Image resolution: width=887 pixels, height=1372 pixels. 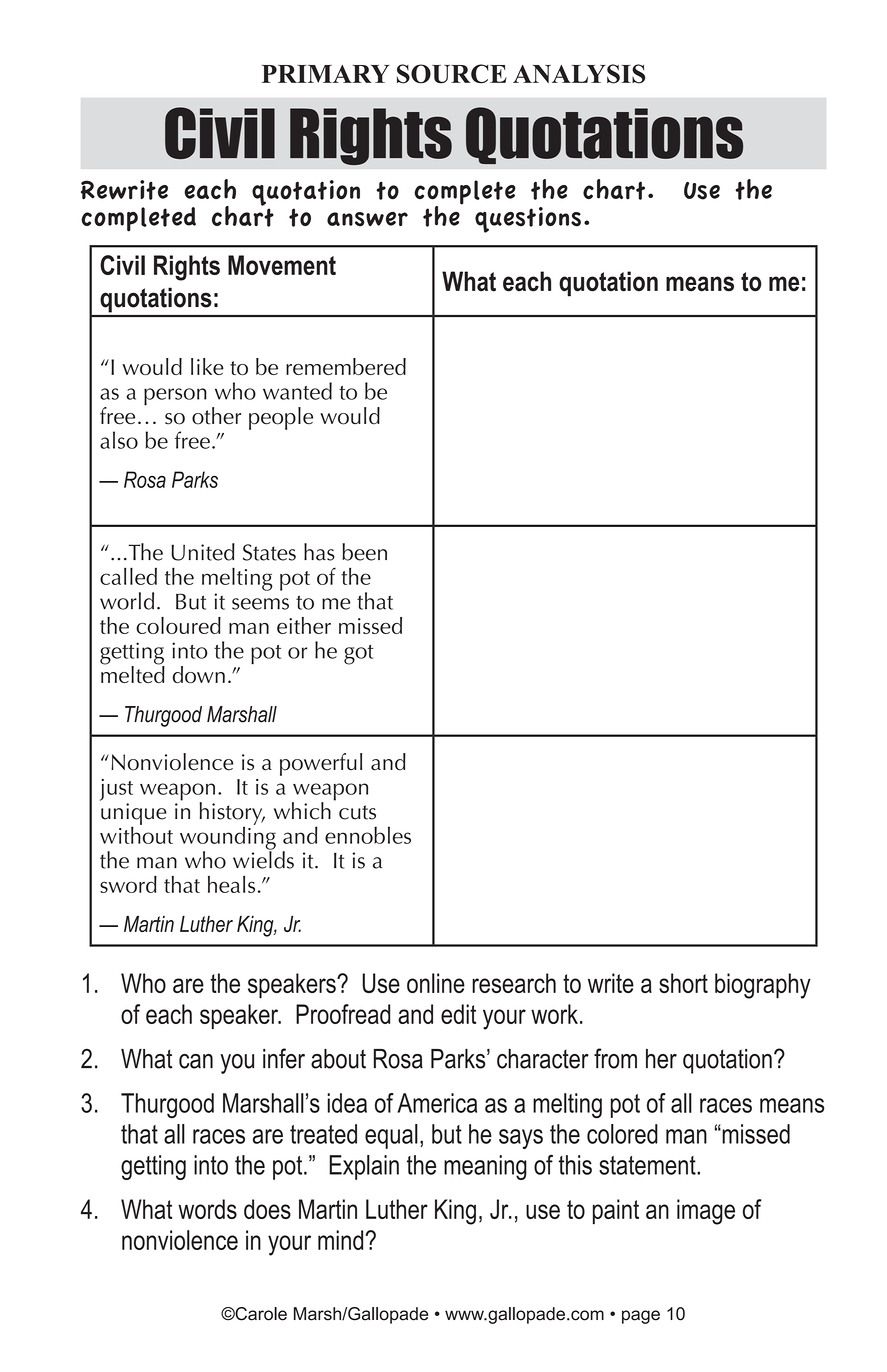 What do you see at coordinates (683, 983) in the screenshot?
I see `short` at bounding box center [683, 983].
